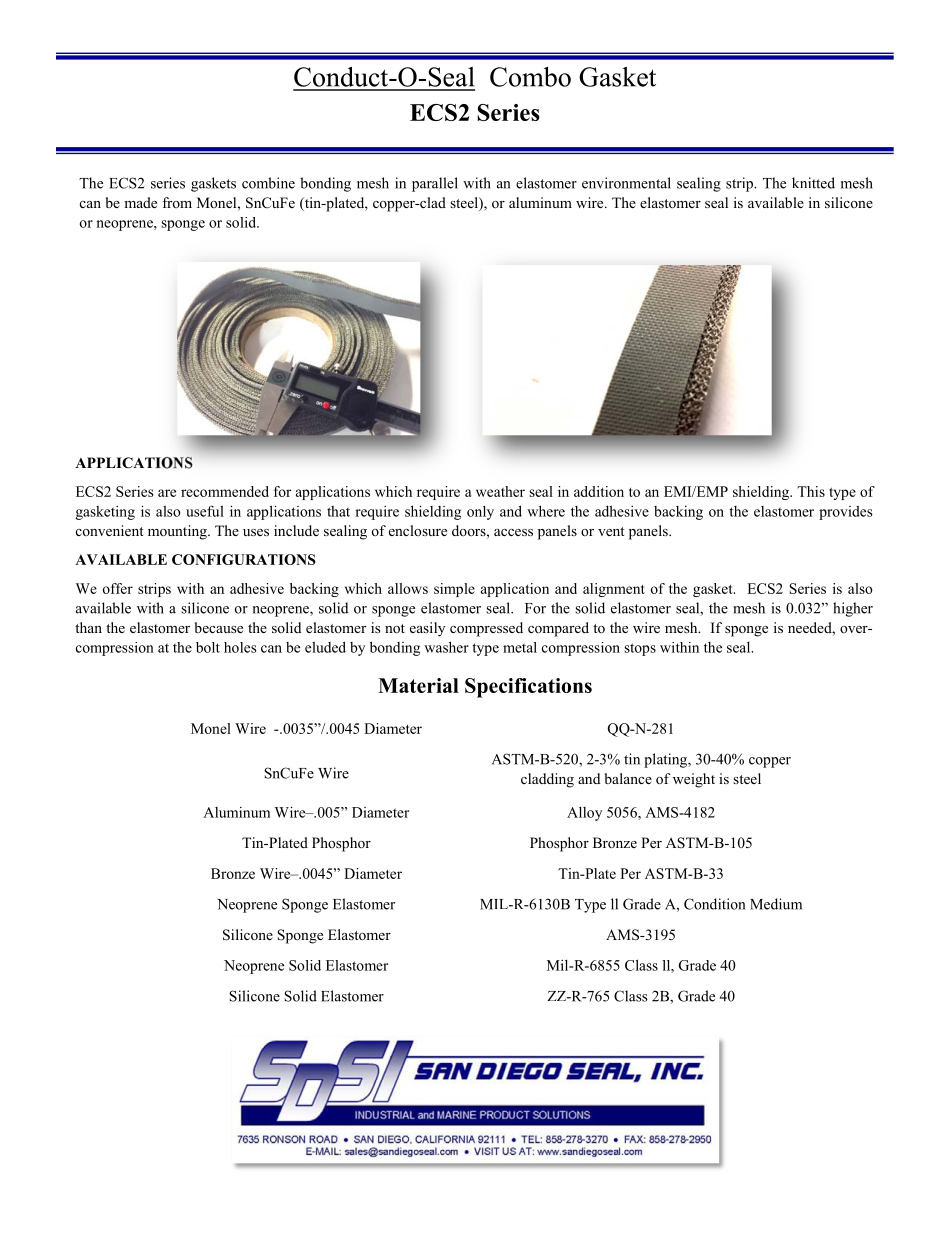 The height and width of the page is (1233, 952). I want to click on This, so click(811, 491).
